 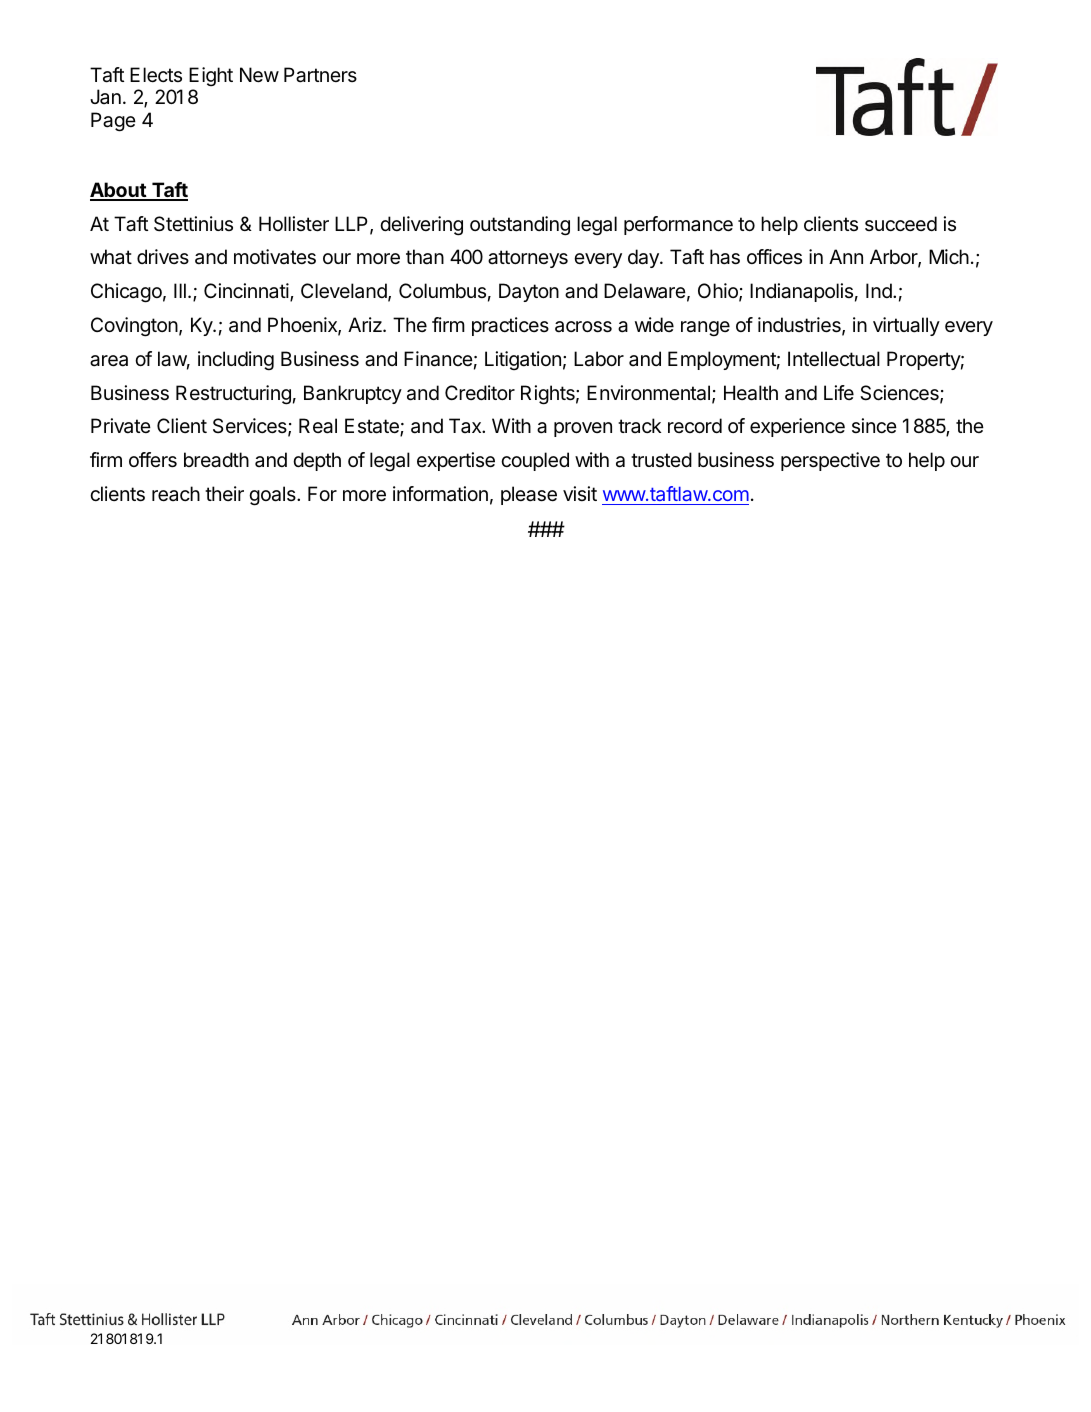 I want to click on perspective, so click(x=830, y=461).
